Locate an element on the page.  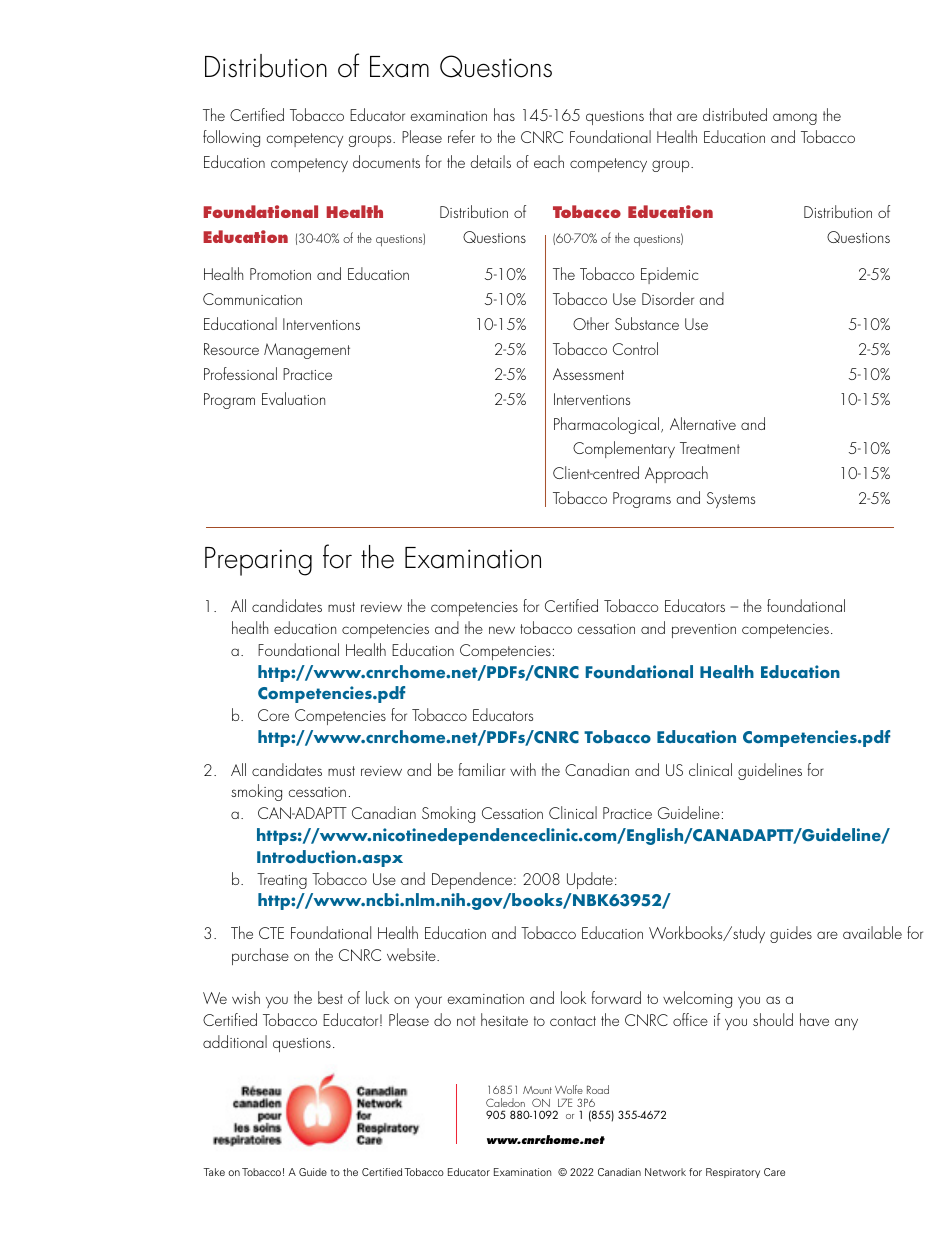
Mount is located at coordinates (537, 1090).
